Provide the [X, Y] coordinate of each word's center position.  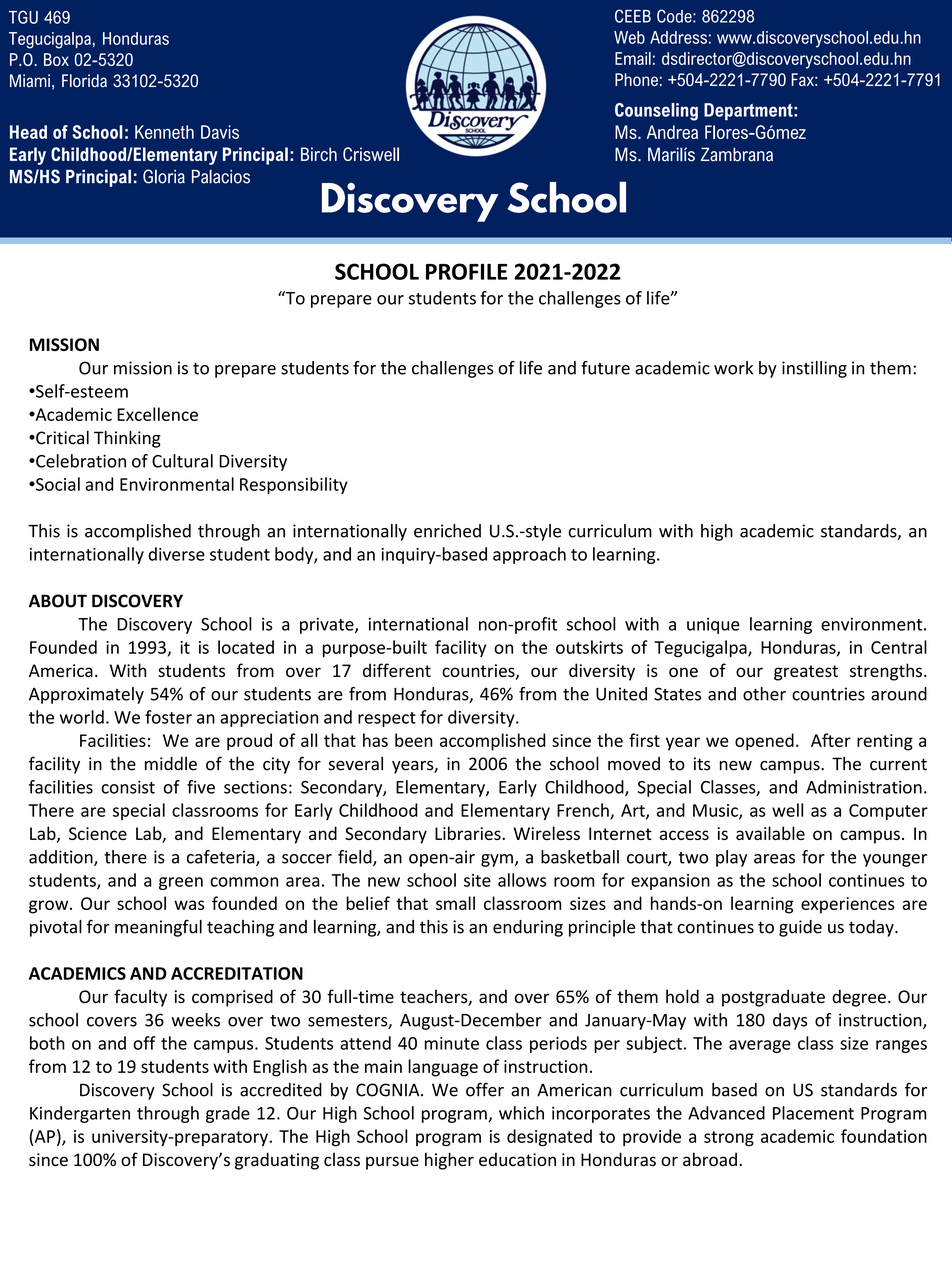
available [770, 833]
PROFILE [467, 271]
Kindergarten [80, 1114]
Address [678, 37]
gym [497, 860]
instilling [814, 369]
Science [98, 833]
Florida [84, 81]
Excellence [157, 414]
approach [529, 555]
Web [629, 37]
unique [713, 625]
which [521, 1113]
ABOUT [58, 601]
